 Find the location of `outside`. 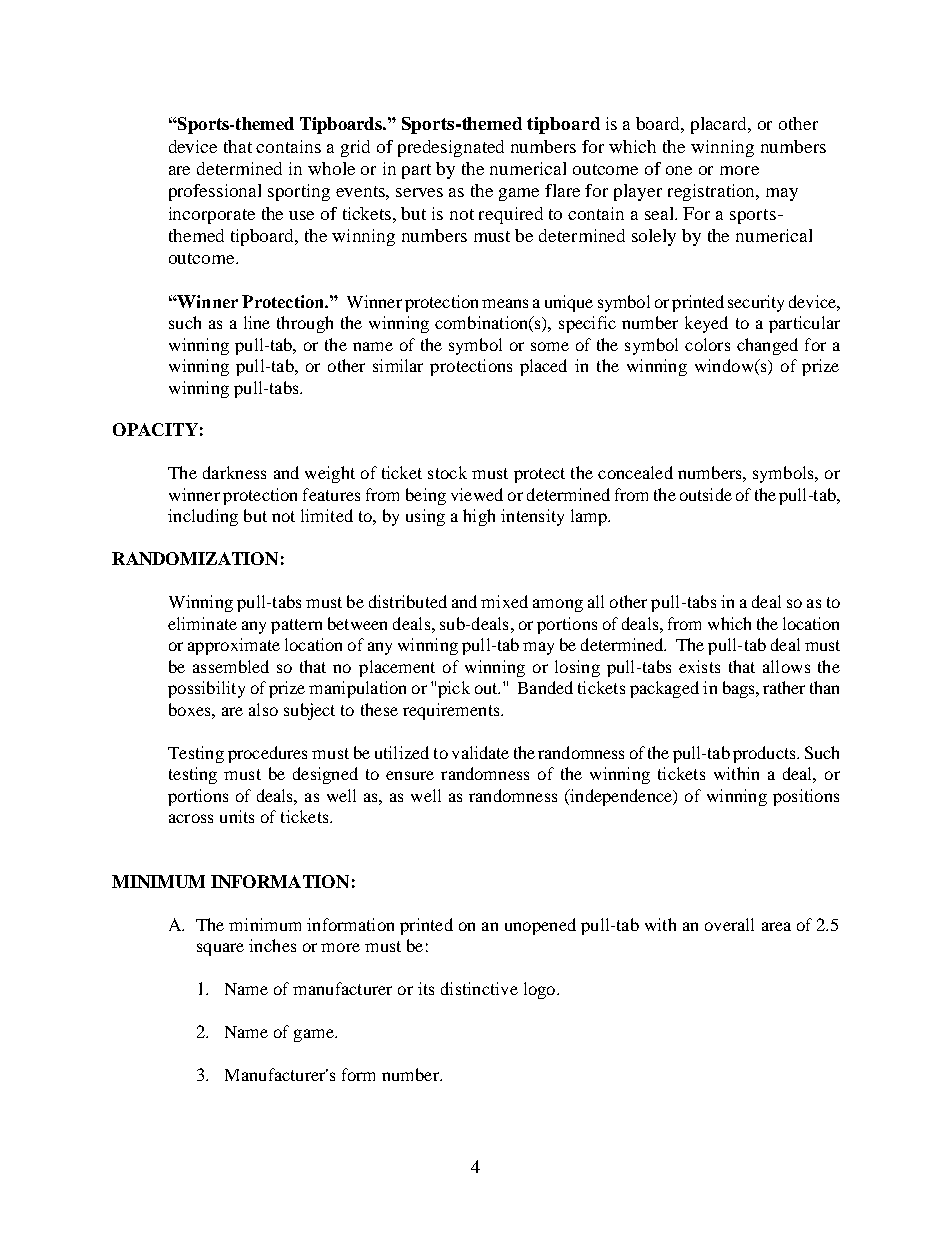

outside is located at coordinates (706, 494).
